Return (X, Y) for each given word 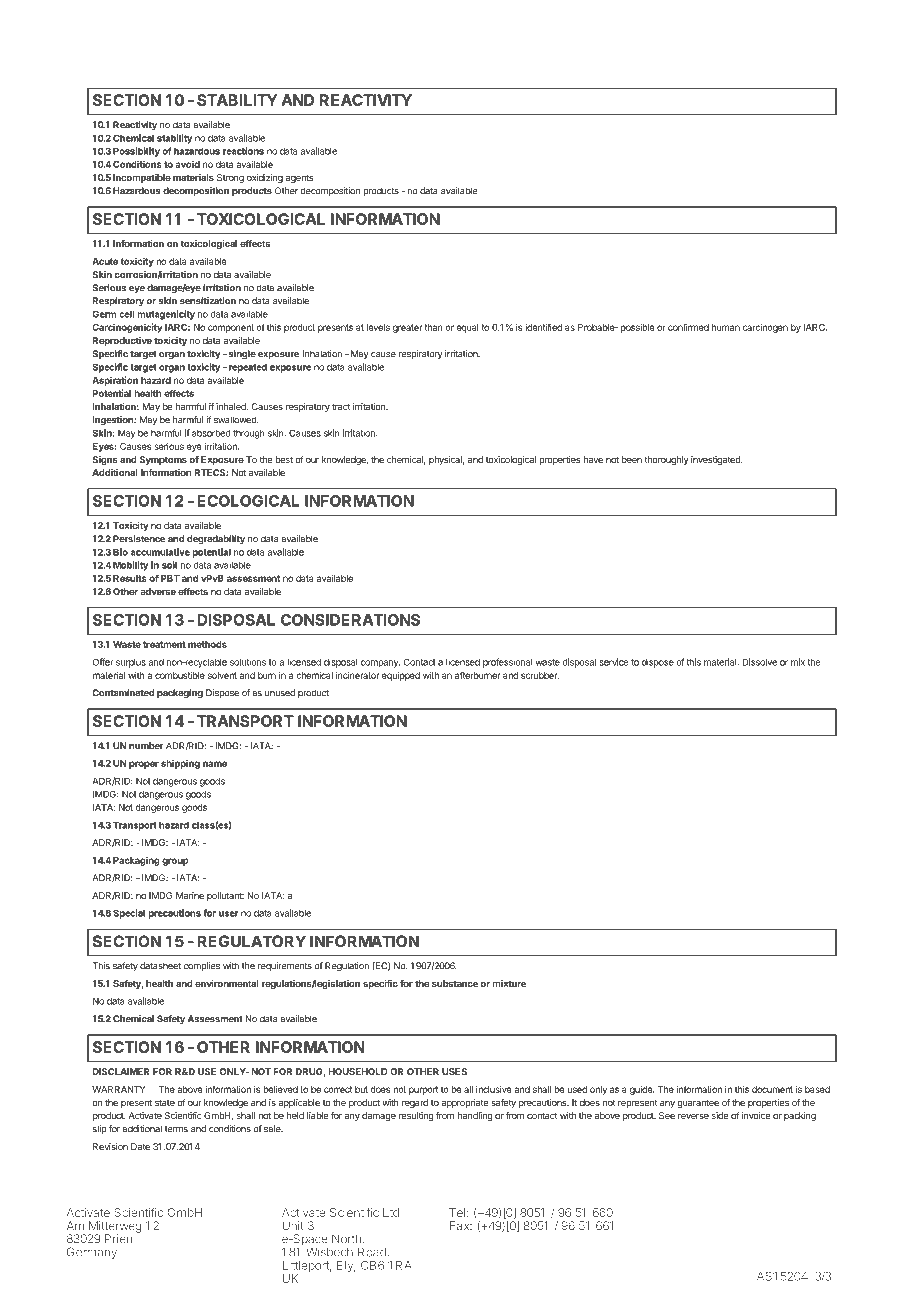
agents (299, 179)
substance (455, 983)
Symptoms (163, 460)
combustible (180, 675)
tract (341, 407)
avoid (188, 164)
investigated (716, 460)
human (726, 327)
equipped (401, 676)
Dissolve (759, 662)
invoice (756, 1115)
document (772, 1089)
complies (202, 966)
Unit (293, 1226)
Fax (461, 1225)
